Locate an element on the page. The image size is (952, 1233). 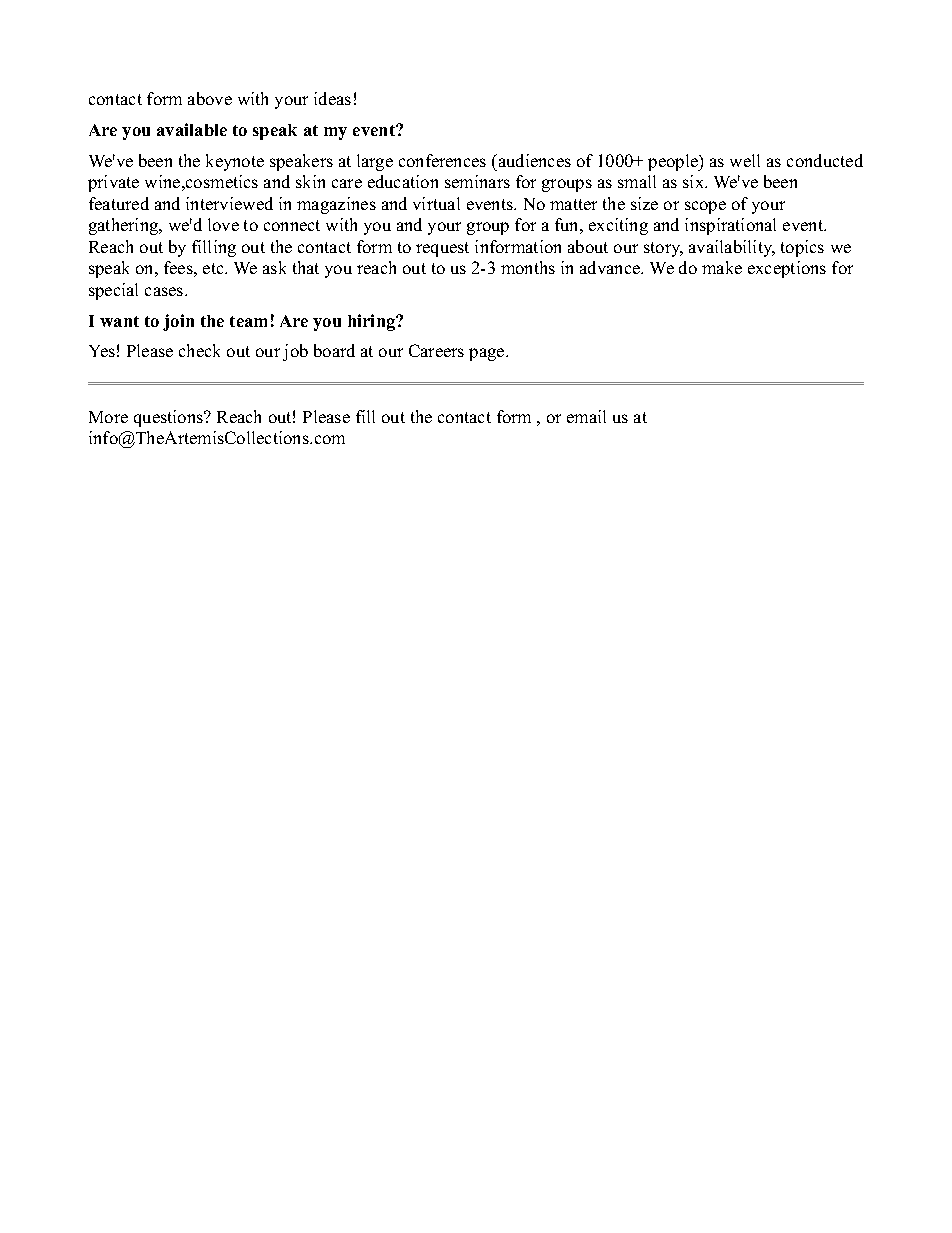
well is located at coordinates (745, 160).
